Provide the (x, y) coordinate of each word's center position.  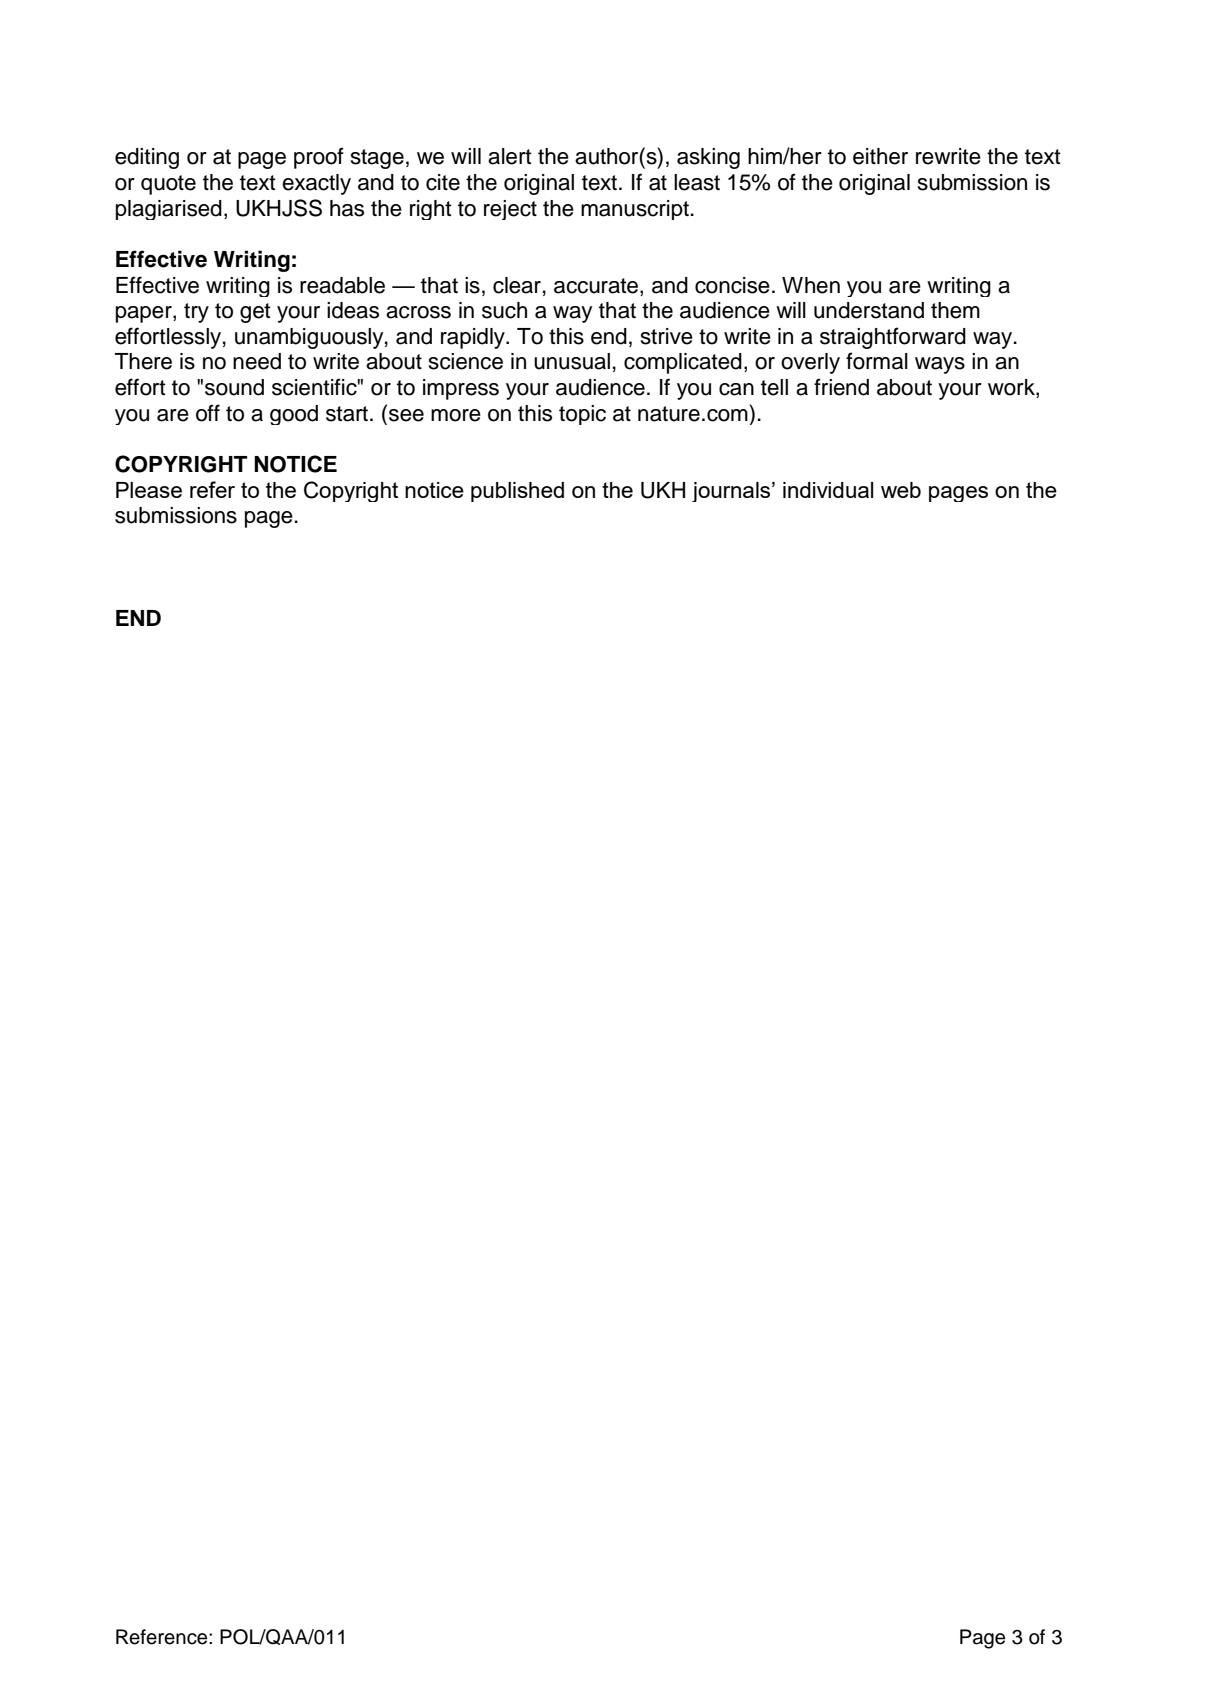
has (347, 208)
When (811, 285)
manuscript (635, 210)
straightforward (893, 338)
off (208, 413)
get (255, 313)
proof (319, 158)
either (880, 156)
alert (510, 156)
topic (582, 415)
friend (841, 387)
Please (149, 490)
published (517, 492)
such (504, 310)
